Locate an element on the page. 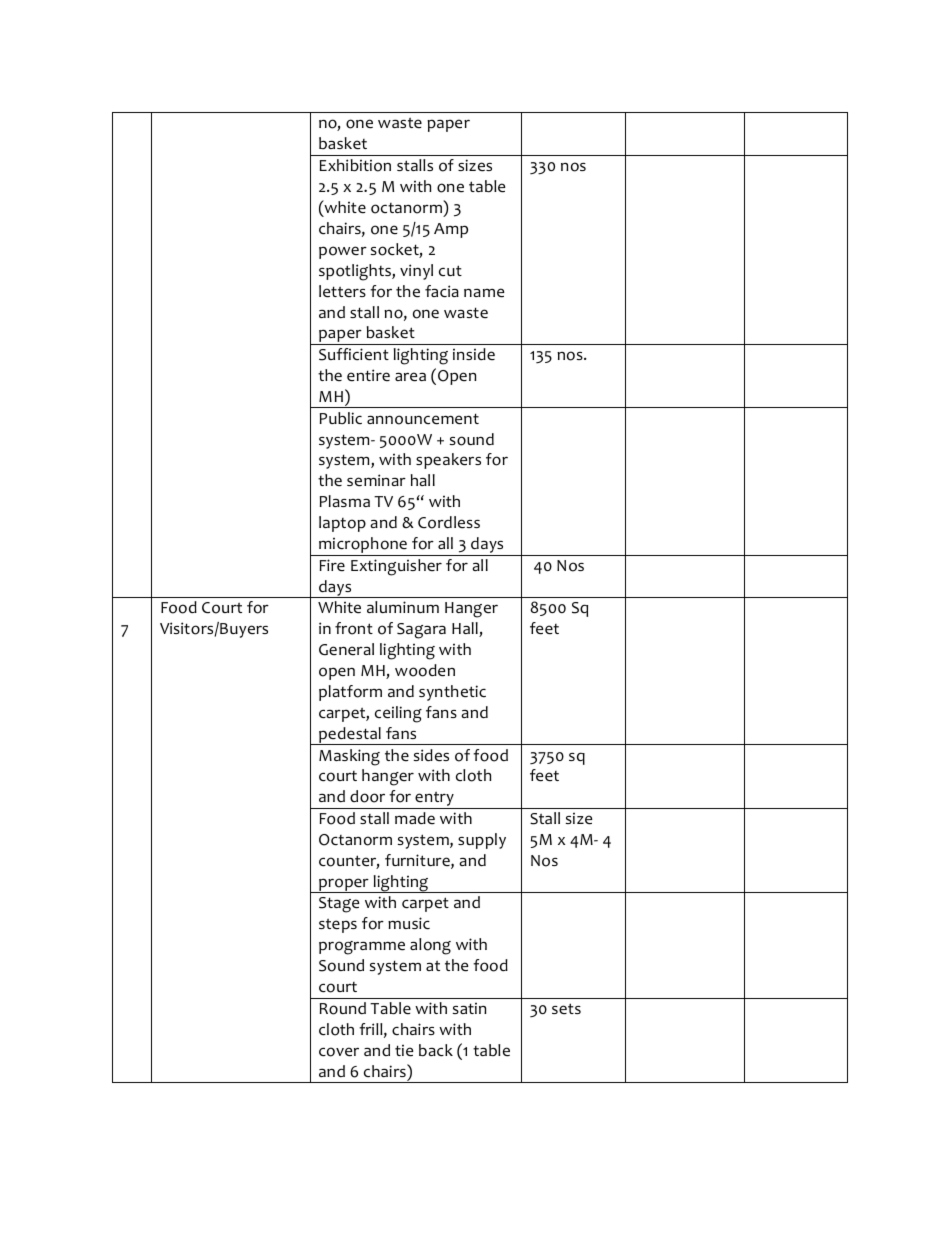  name is located at coordinates (484, 293).
